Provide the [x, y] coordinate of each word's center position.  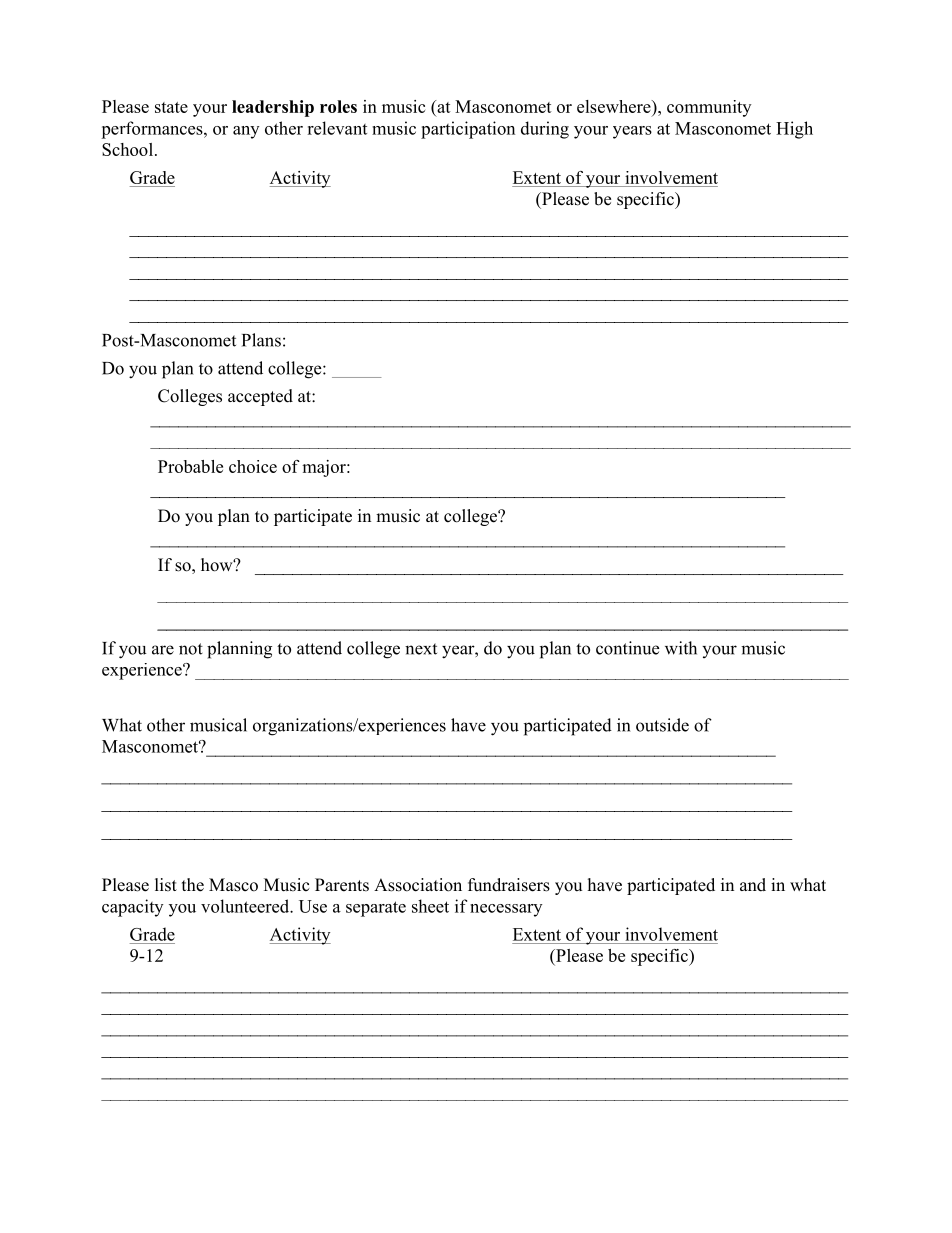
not [191, 649]
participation [468, 130]
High [794, 130]
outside [662, 725]
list [166, 885]
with [681, 648]
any [246, 132]
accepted [260, 397]
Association [418, 885]
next [421, 649]
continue [627, 648]
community [709, 108]
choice [253, 466]
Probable [190, 466]
